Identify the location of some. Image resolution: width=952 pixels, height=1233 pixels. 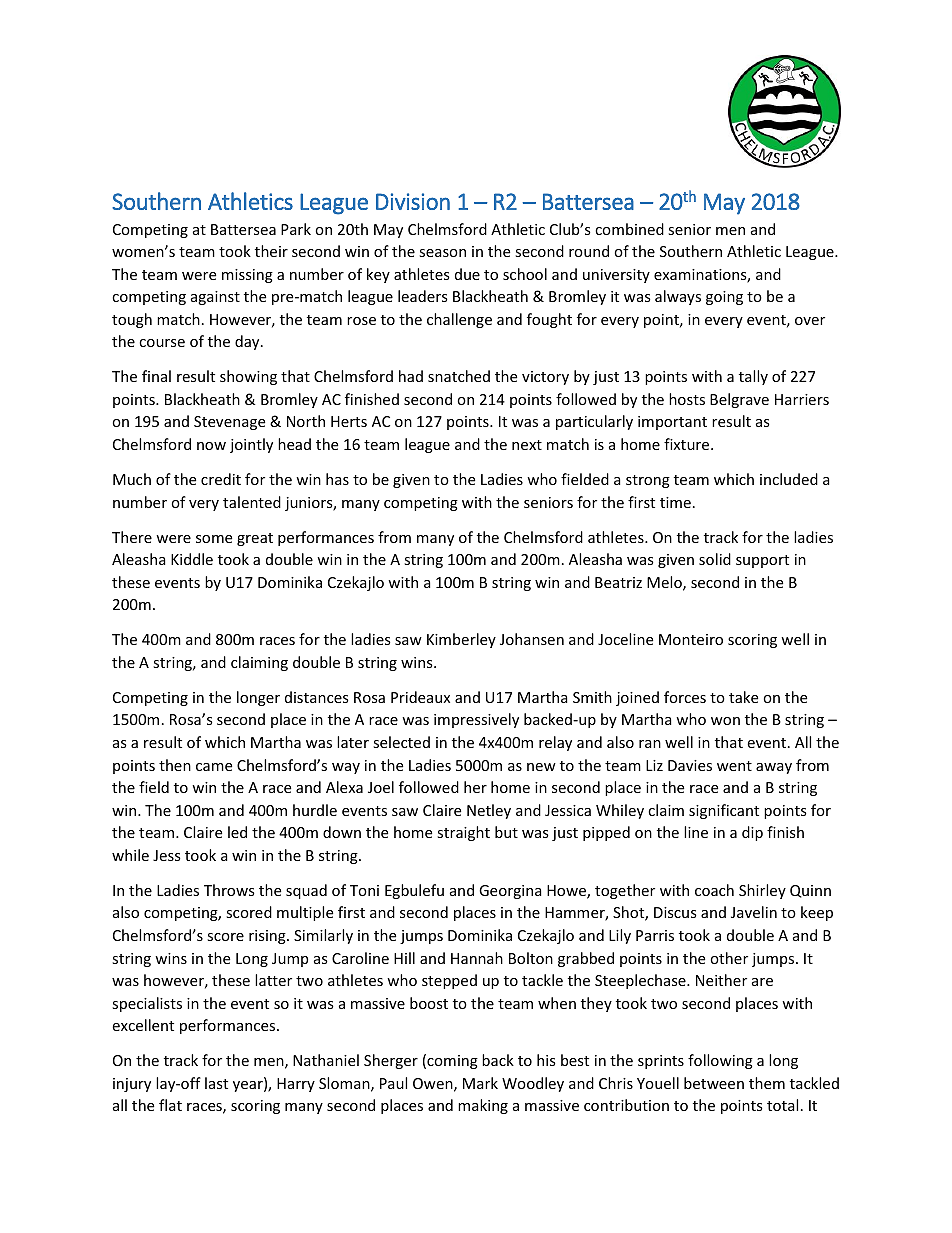
(214, 539).
